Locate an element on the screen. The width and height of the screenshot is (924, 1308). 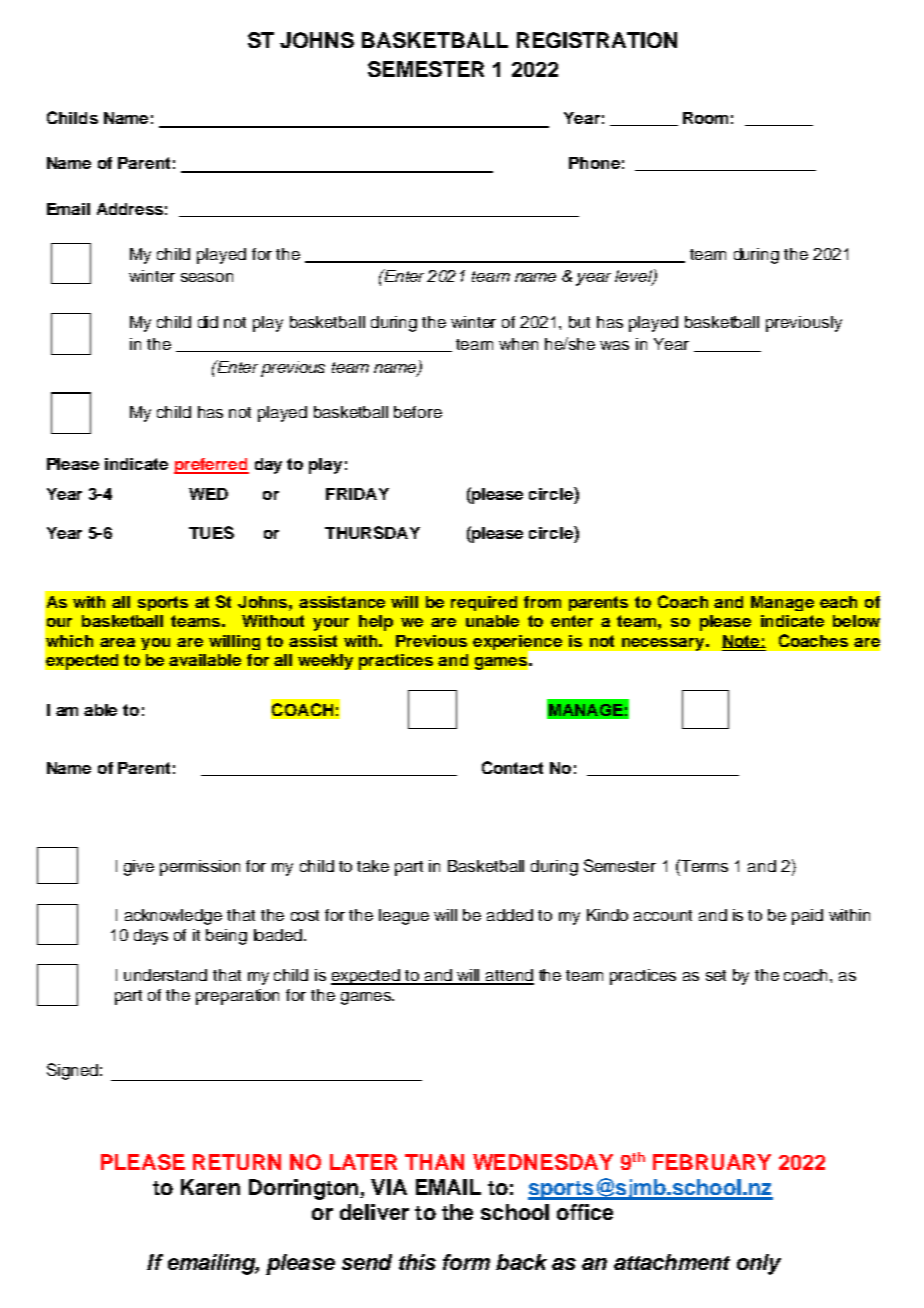
experience is located at coordinates (519, 644).
